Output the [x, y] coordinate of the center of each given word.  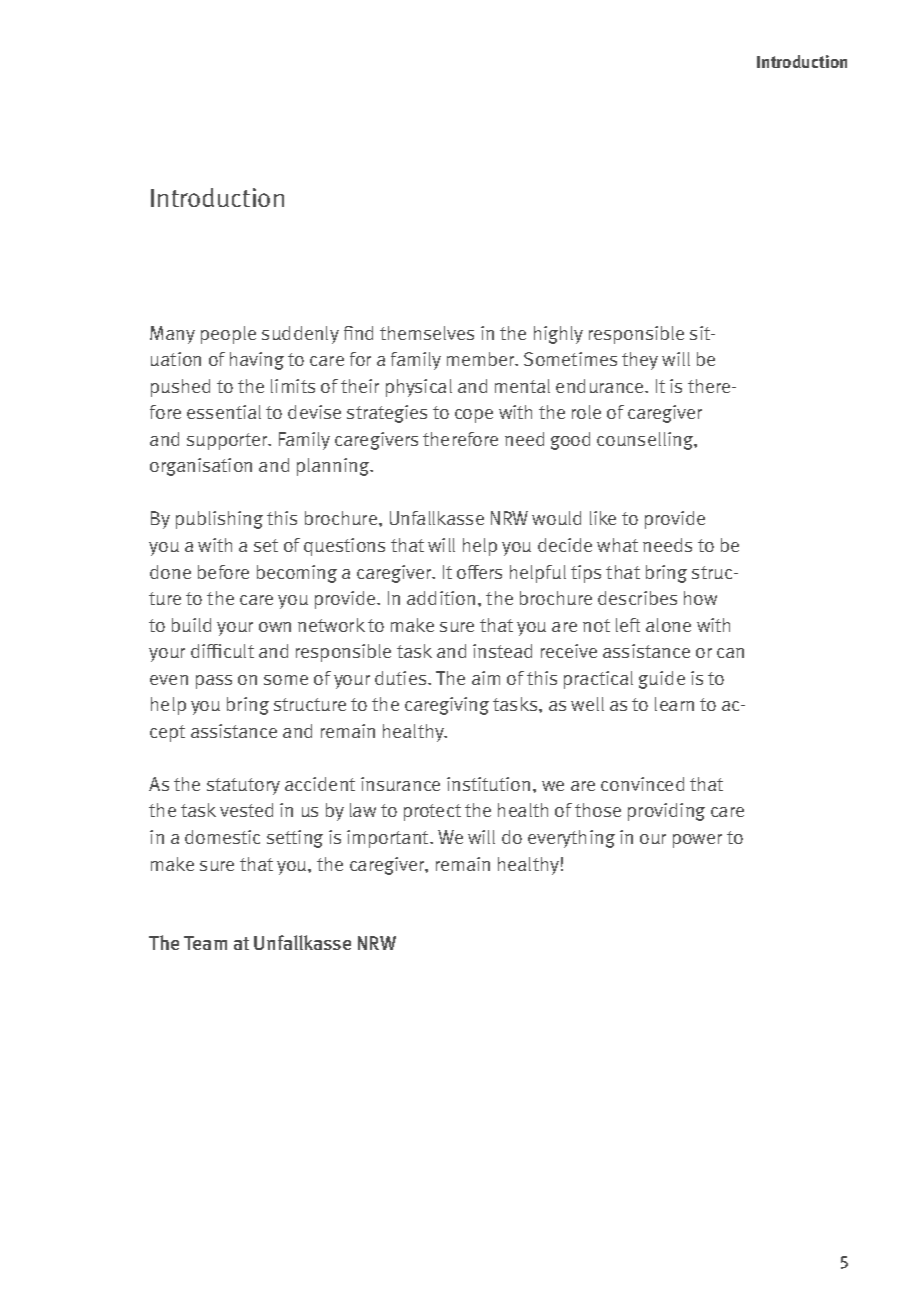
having [257, 361]
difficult [222, 651]
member [482, 359]
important [389, 839]
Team [205, 943]
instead [502, 651]
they [640, 361]
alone [668, 625]
